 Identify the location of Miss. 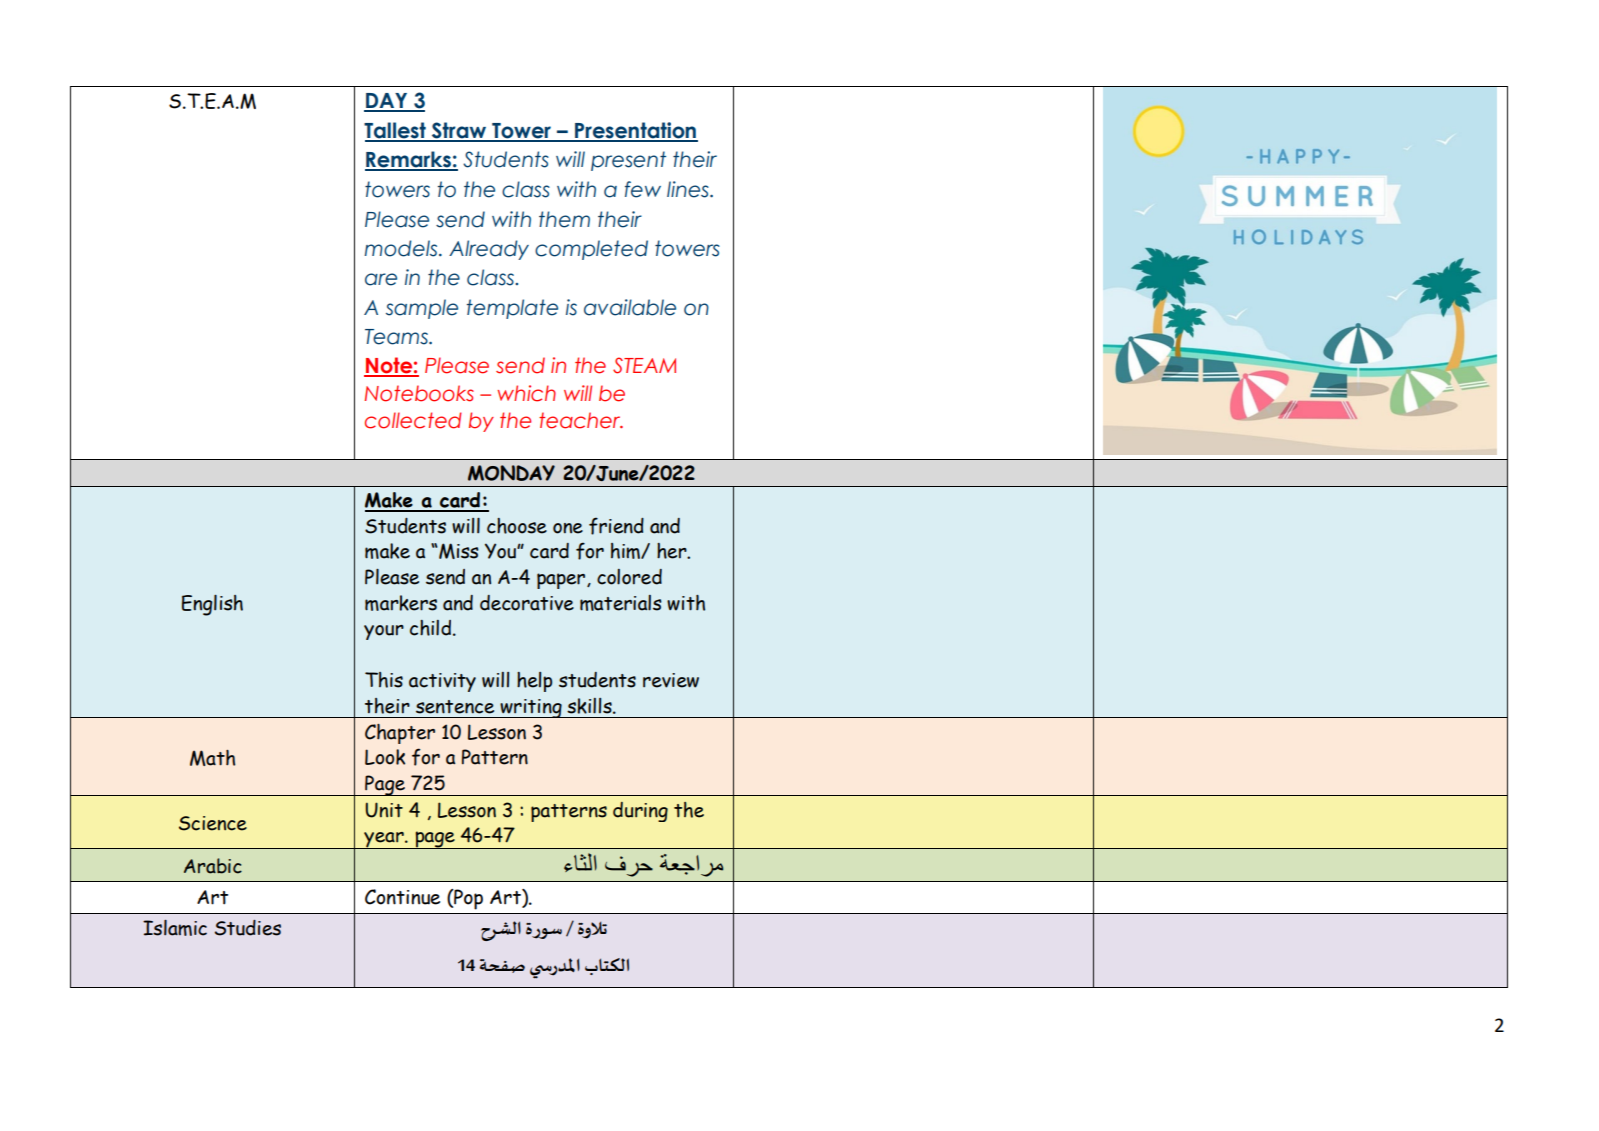
(458, 551).
